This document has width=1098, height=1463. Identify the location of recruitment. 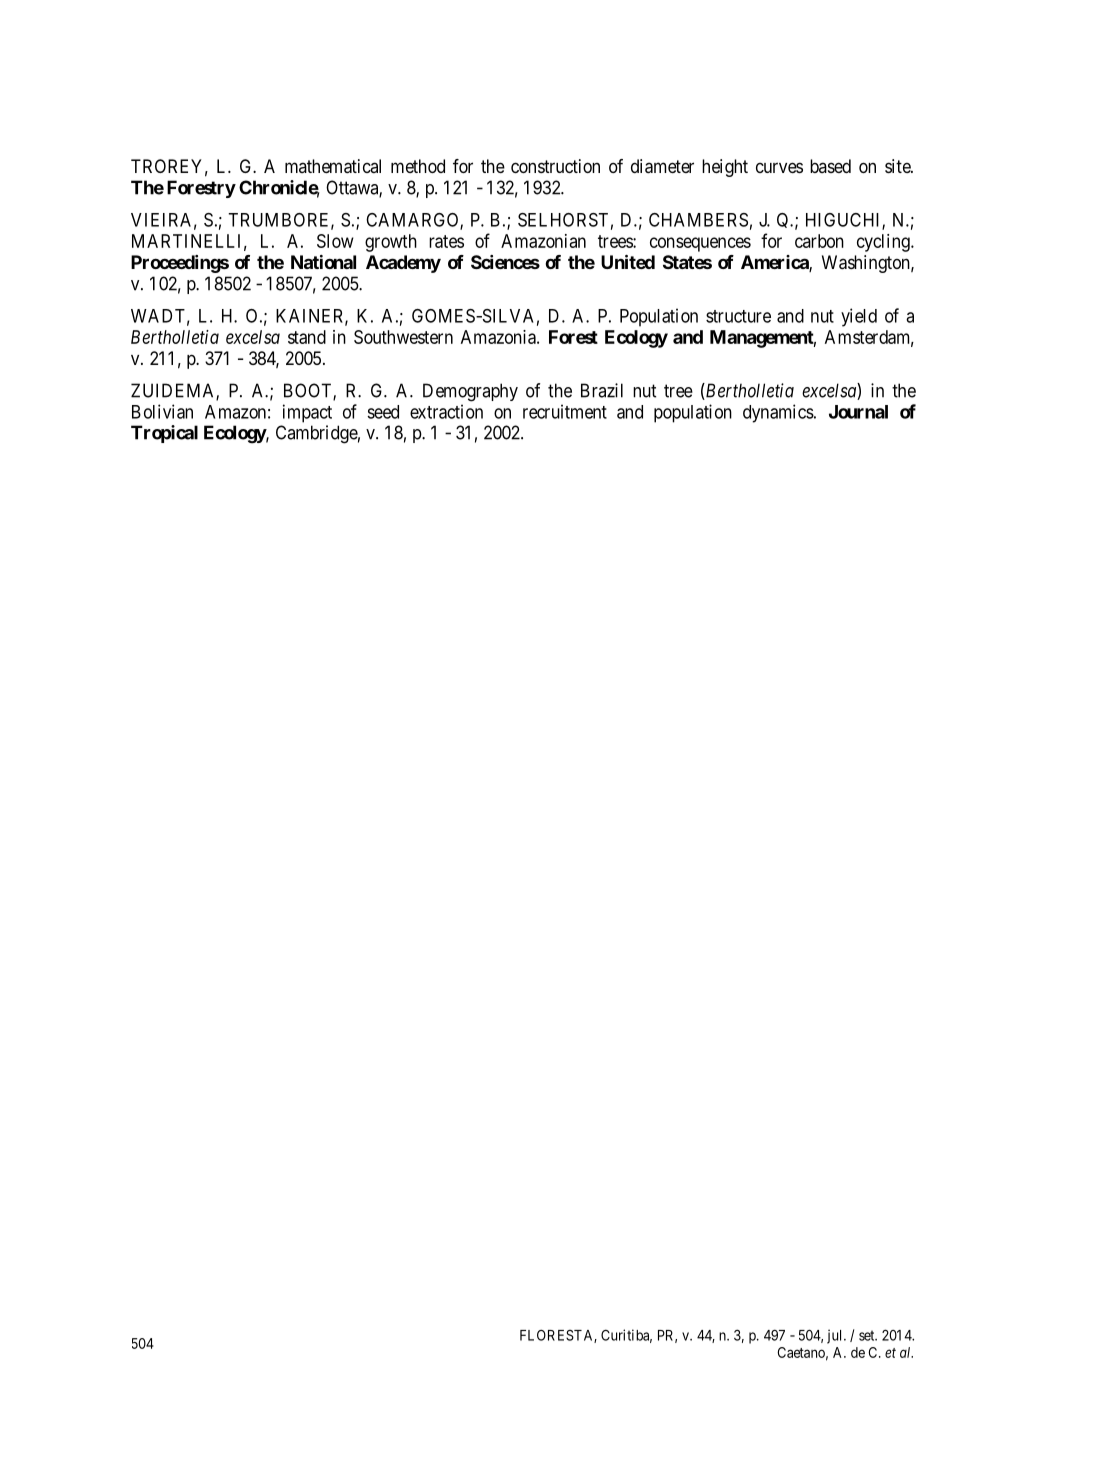
(565, 411).
